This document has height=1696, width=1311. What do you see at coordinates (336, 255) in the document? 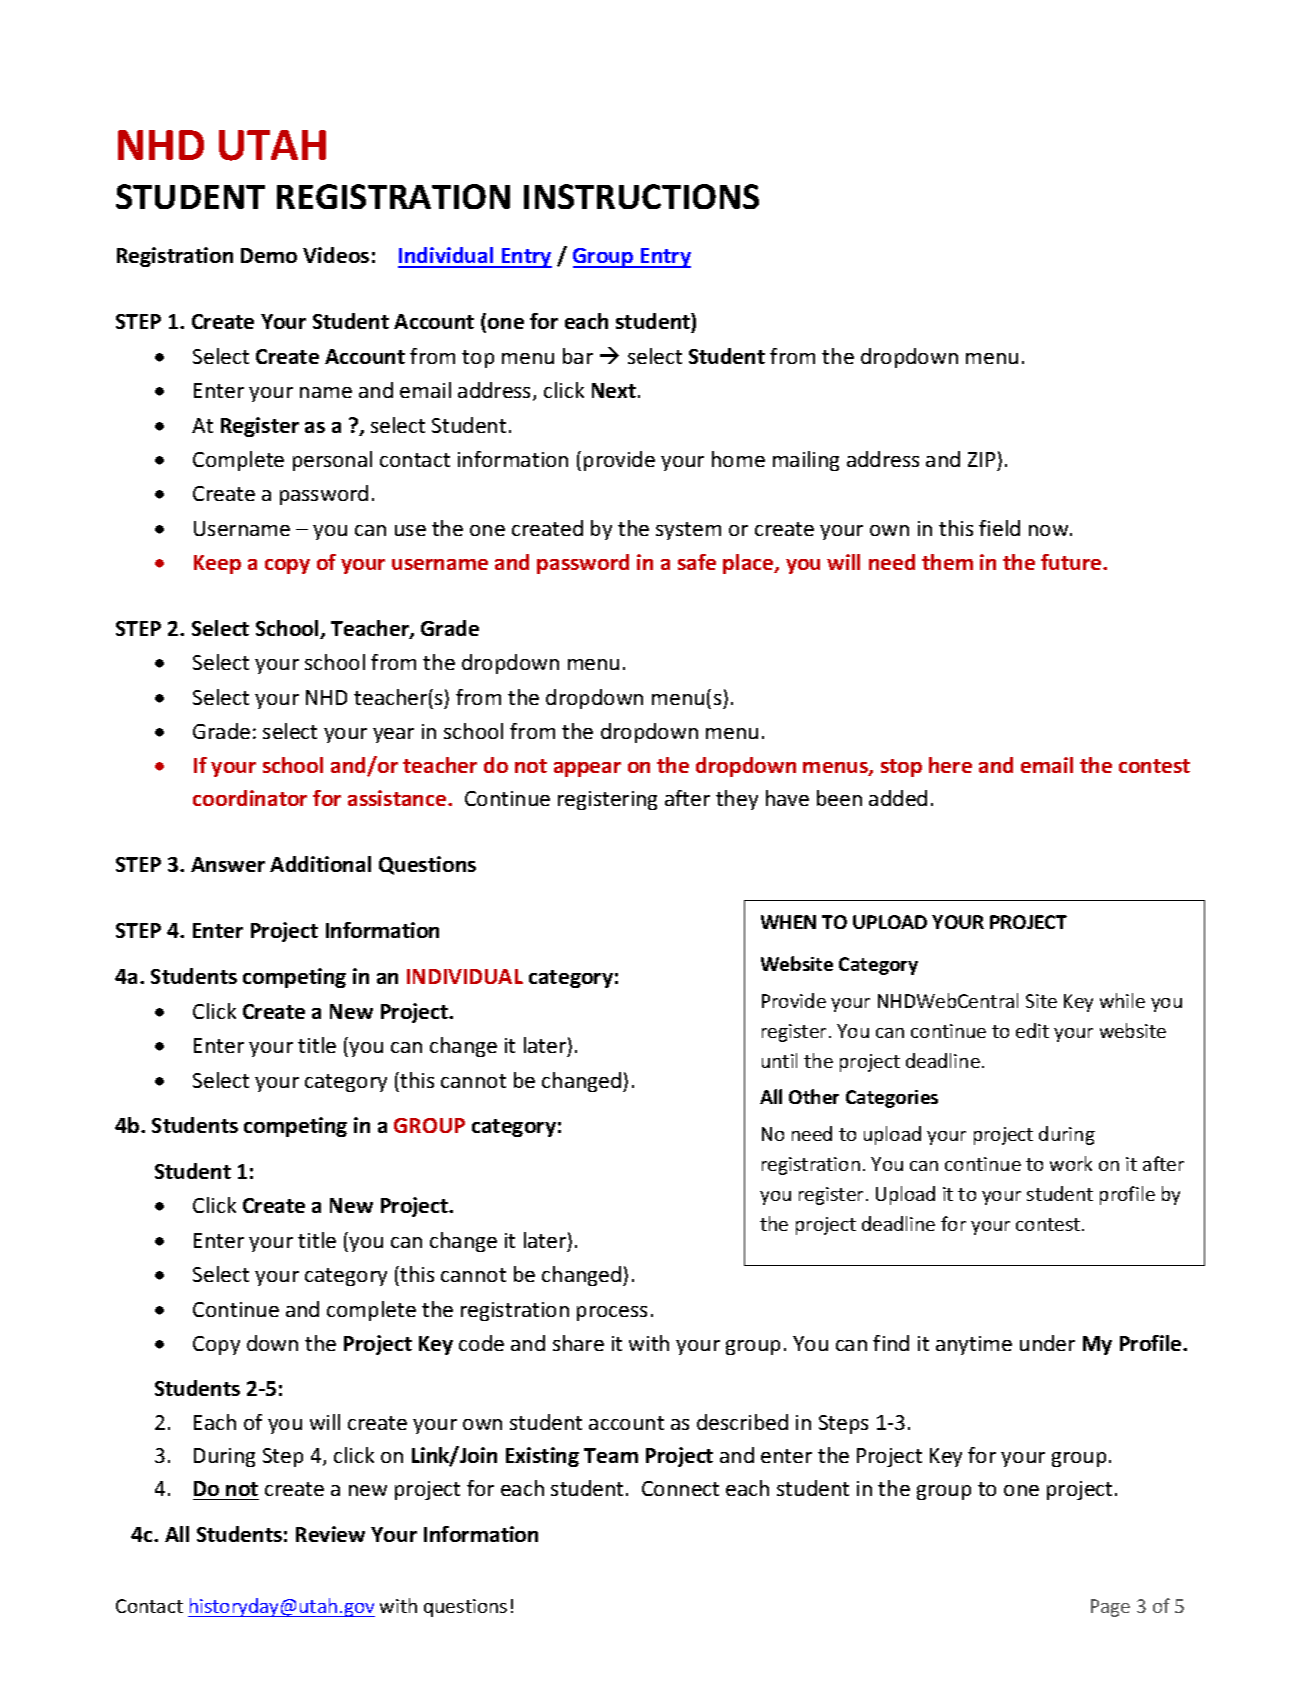
I see `Videos` at bounding box center [336, 255].
